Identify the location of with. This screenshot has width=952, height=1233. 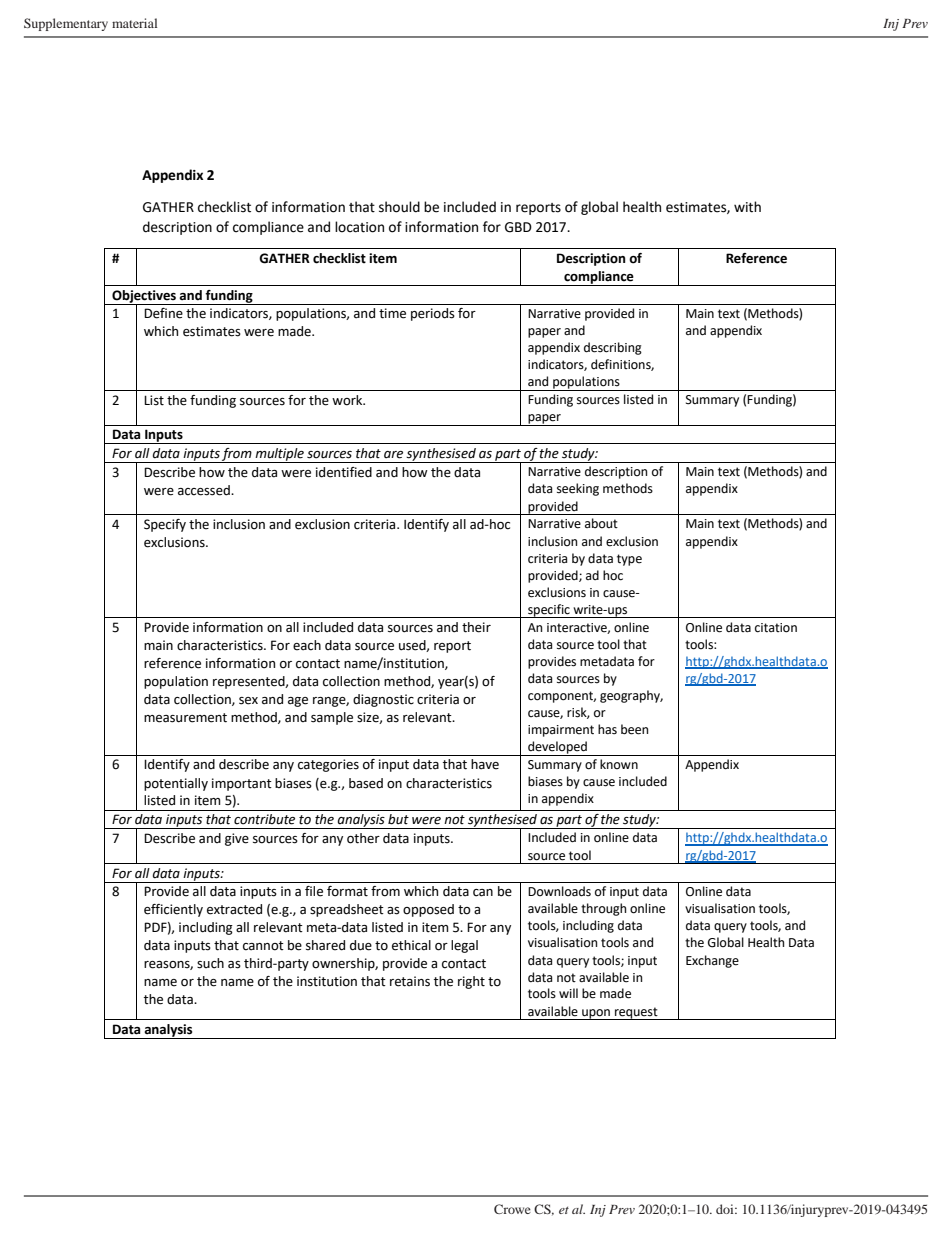
(747, 207).
